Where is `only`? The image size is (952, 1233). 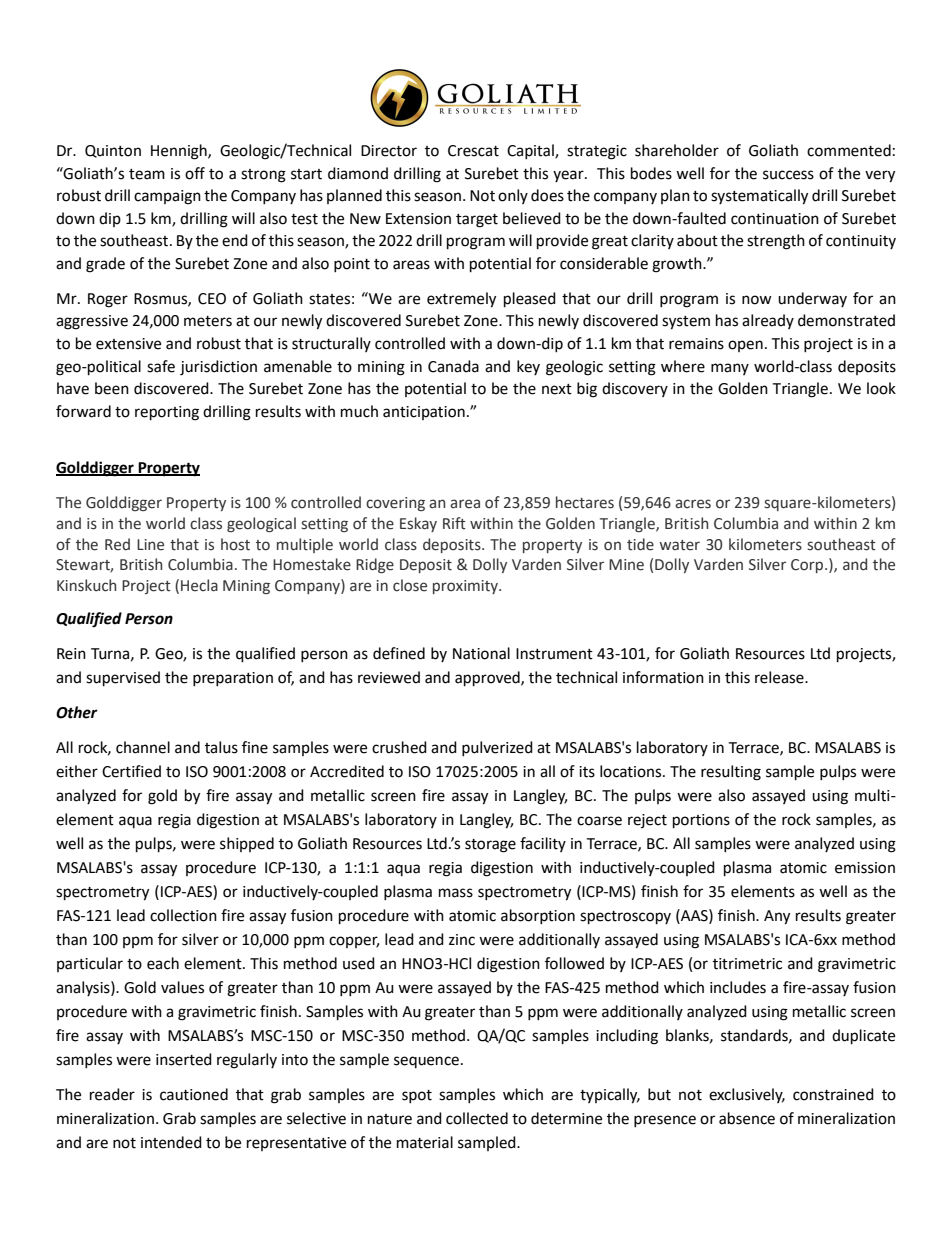 only is located at coordinates (513, 196).
